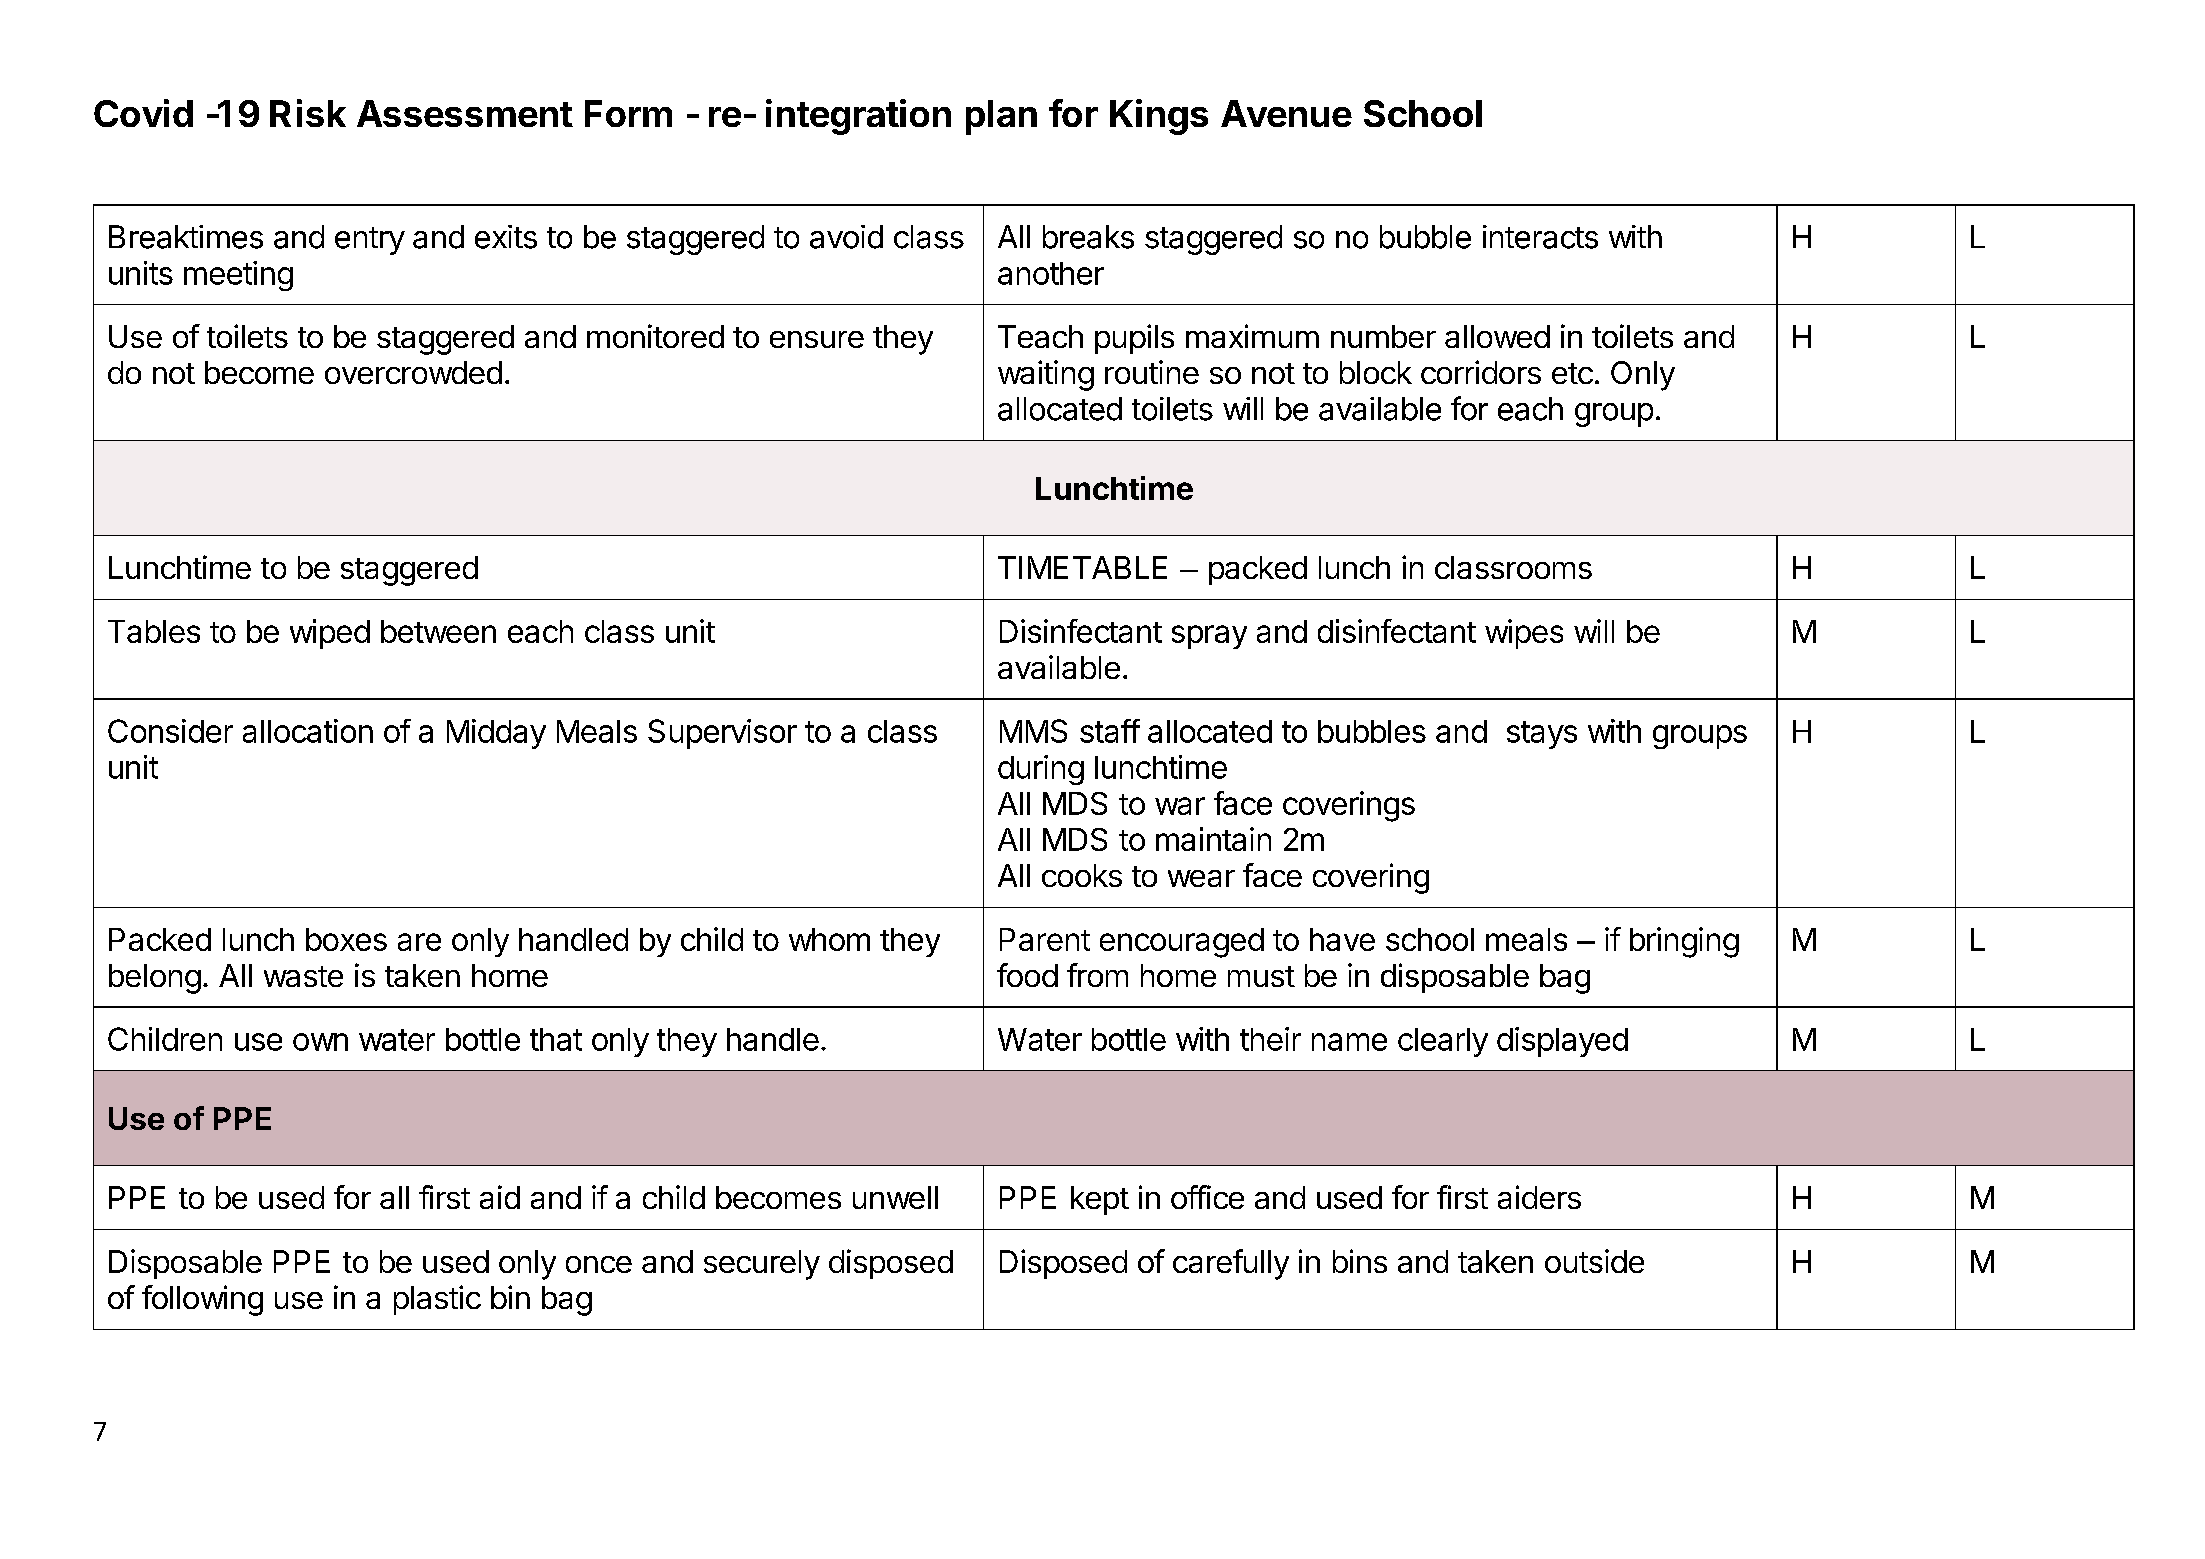  I want to click on food, so click(1027, 975).
